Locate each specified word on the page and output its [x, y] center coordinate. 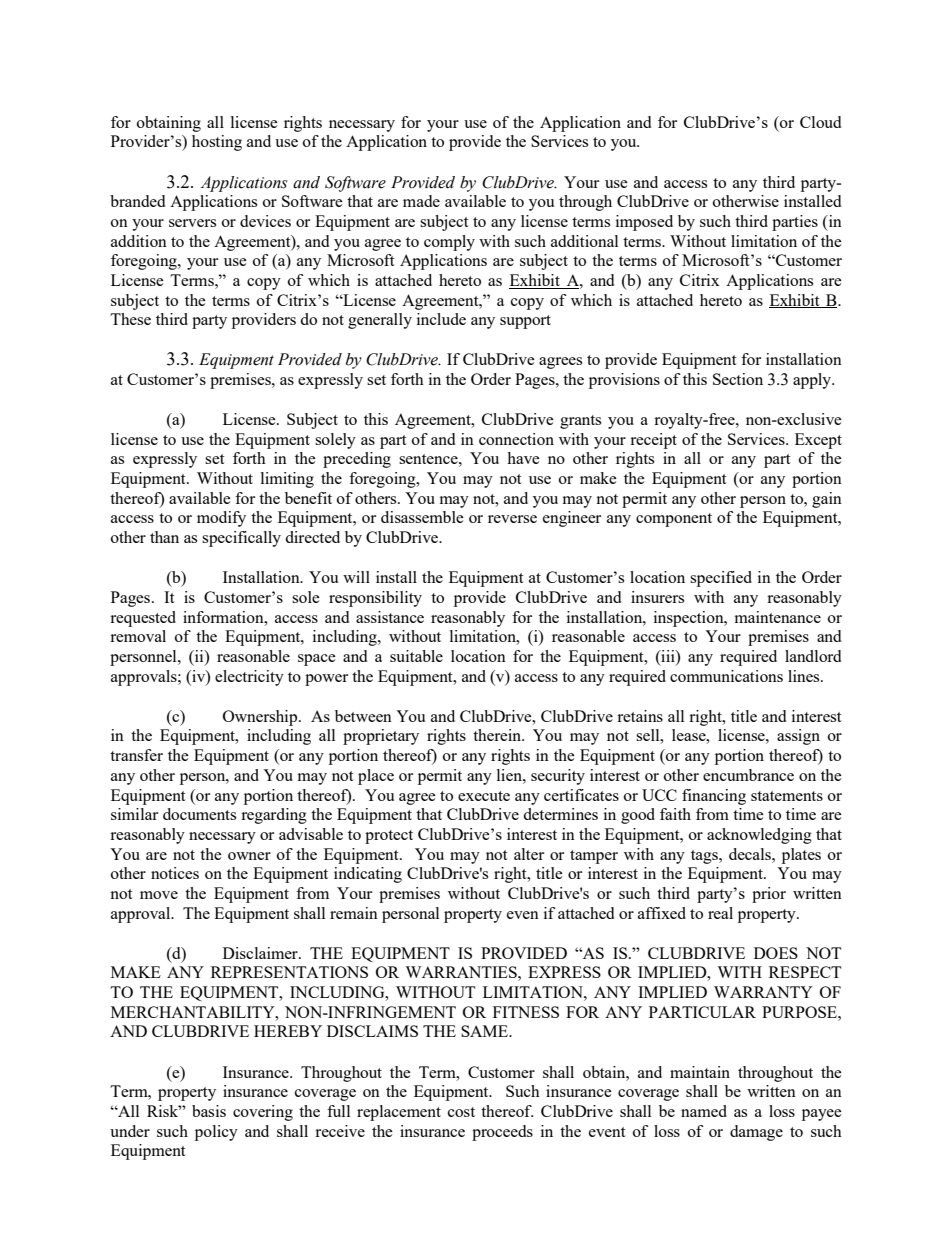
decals [751, 854]
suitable [416, 656]
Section [738, 379]
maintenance [778, 617]
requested [143, 619]
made [421, 201]
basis [209, 1111]
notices [175, 873]
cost [461, 1112]
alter [529, 854]
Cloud [820, 122]
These [130, 319]
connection [516, 439]
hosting [217, 143]
